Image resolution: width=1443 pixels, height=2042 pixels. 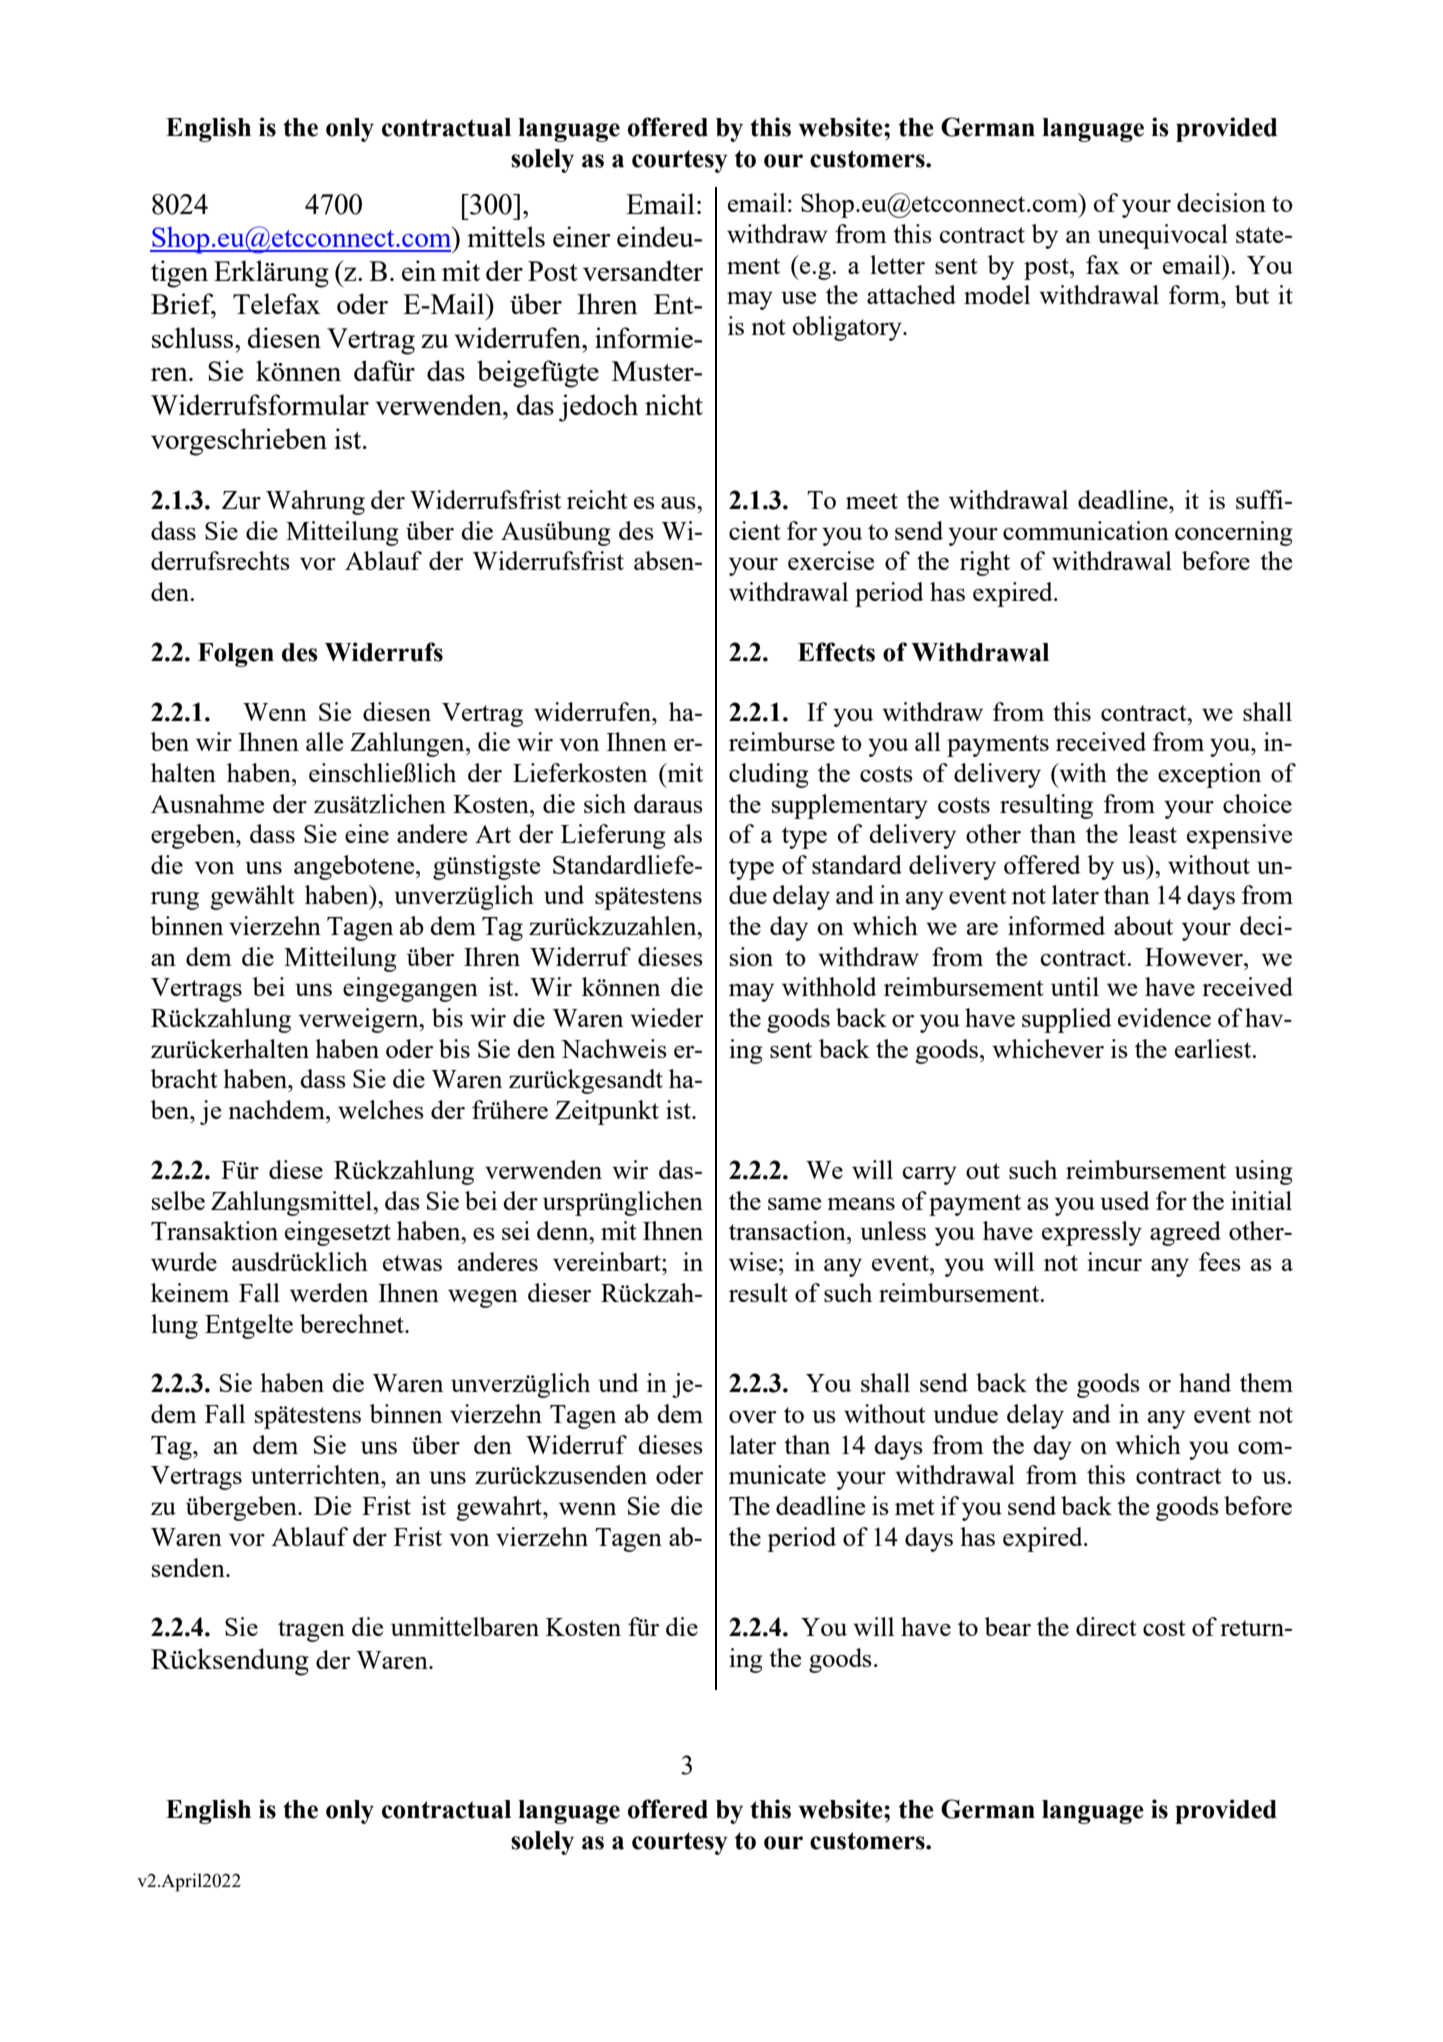 What do you see at coordinates (848, 328) in the document?
I see `obligatory` at bounding box center [848, 328].
